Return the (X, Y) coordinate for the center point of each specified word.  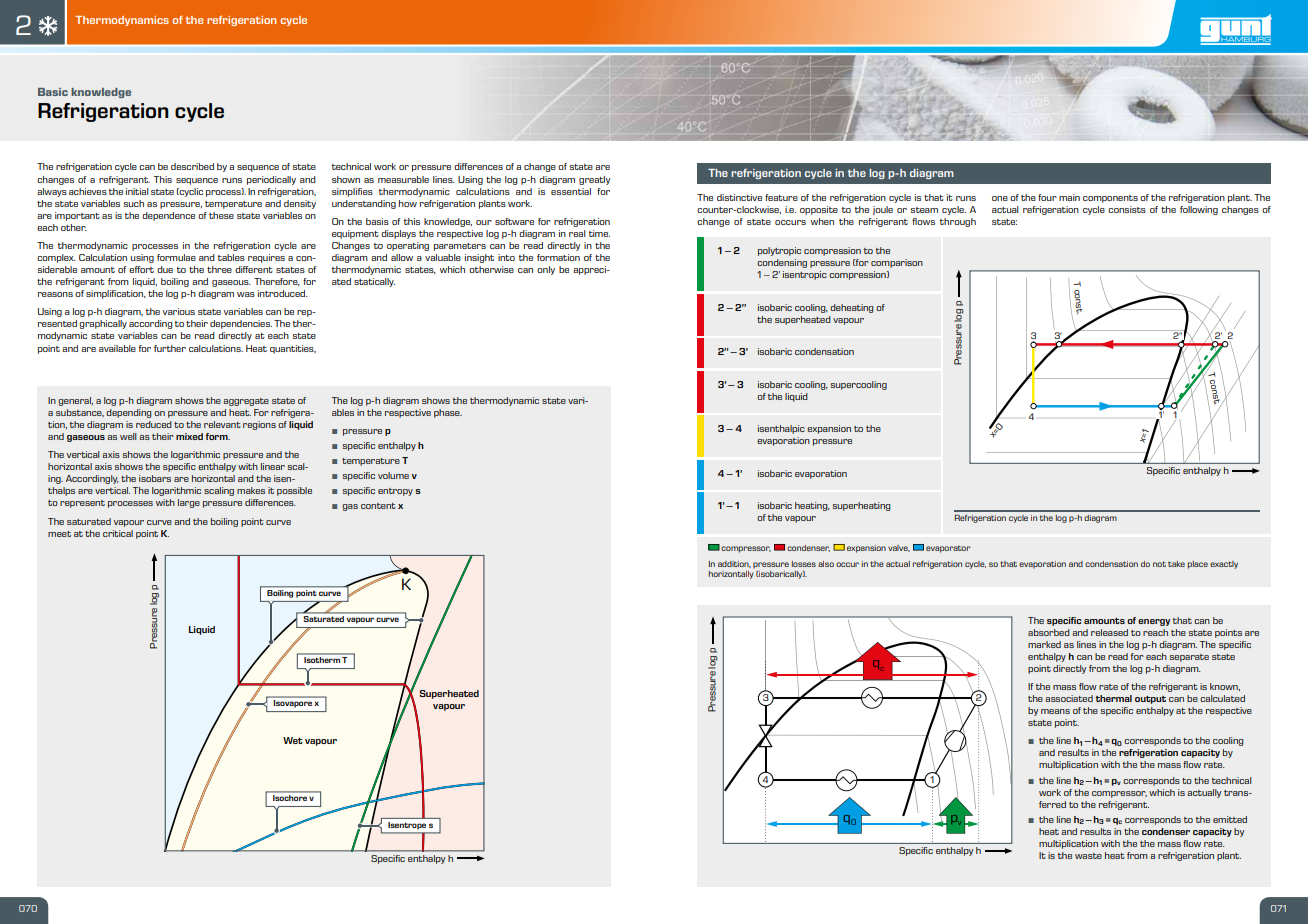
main (1069, 197)
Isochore (290, 798)
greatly (594, 180)
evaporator (948, 549)
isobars (155, 478)
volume (393, 475)
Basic (53, 92)
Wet (293, 740)
